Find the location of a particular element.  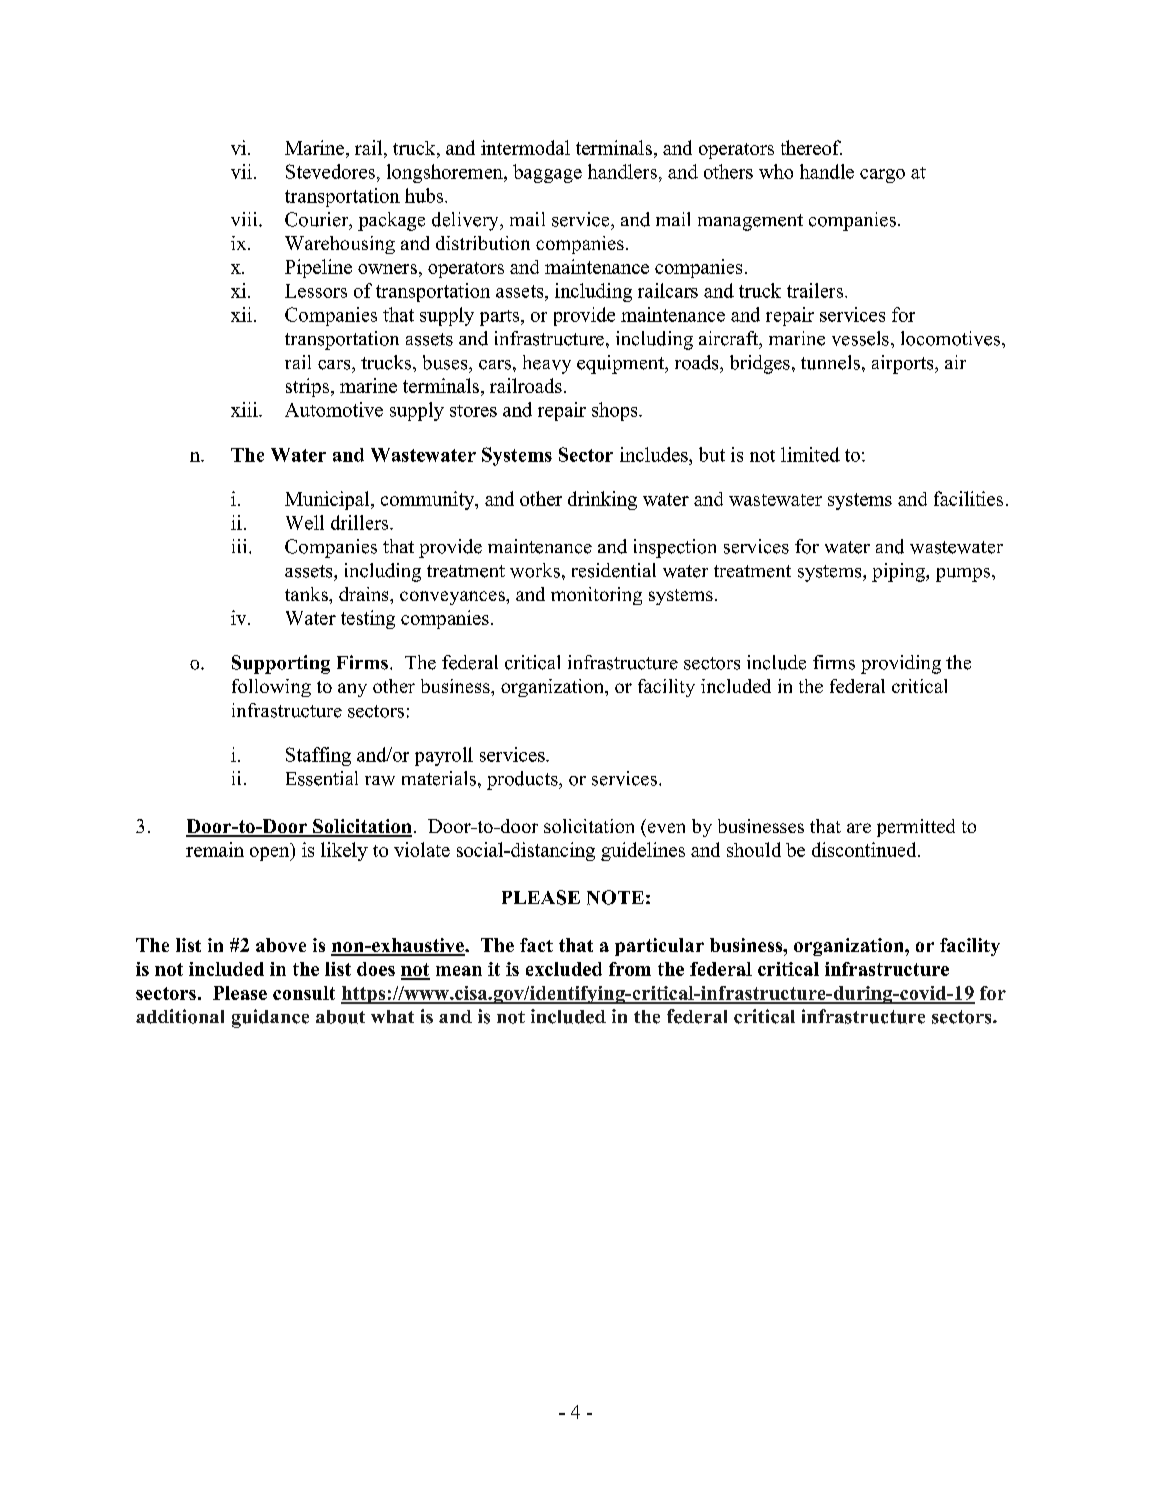

viii is located at coordinates (245, 219).
